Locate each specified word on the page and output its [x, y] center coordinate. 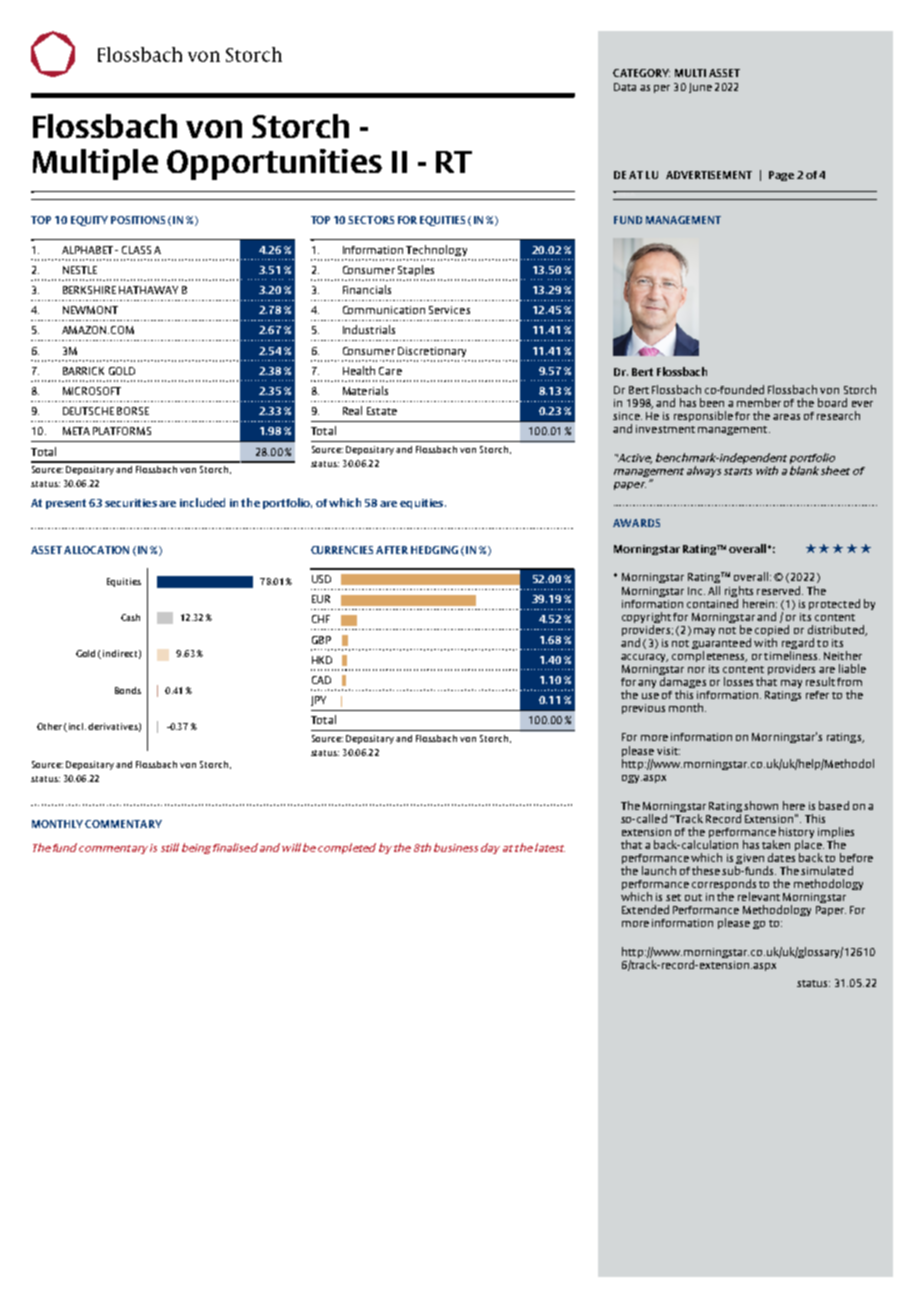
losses [738, 681]
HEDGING [434, 550]
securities [131, 503]
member [759, 402]
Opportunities [274, 164]
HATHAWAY [148, 290]
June [700, 88]
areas [786, 417]
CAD [321, 680]
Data [625, 87]
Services [449, 310]
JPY [318, 701]
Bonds [128, 690]
